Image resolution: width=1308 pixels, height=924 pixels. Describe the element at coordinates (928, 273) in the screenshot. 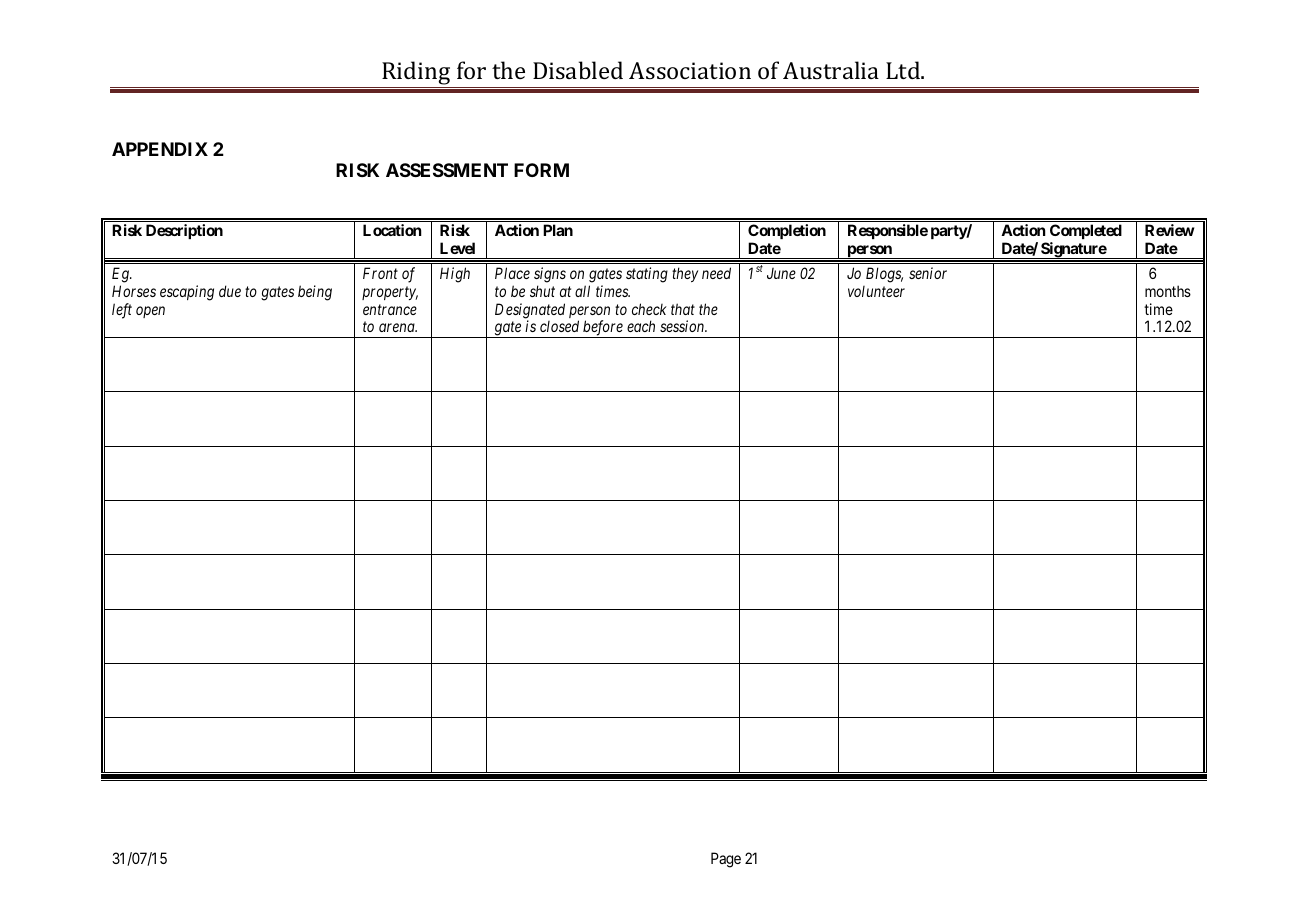

I see `senior` at that location.
